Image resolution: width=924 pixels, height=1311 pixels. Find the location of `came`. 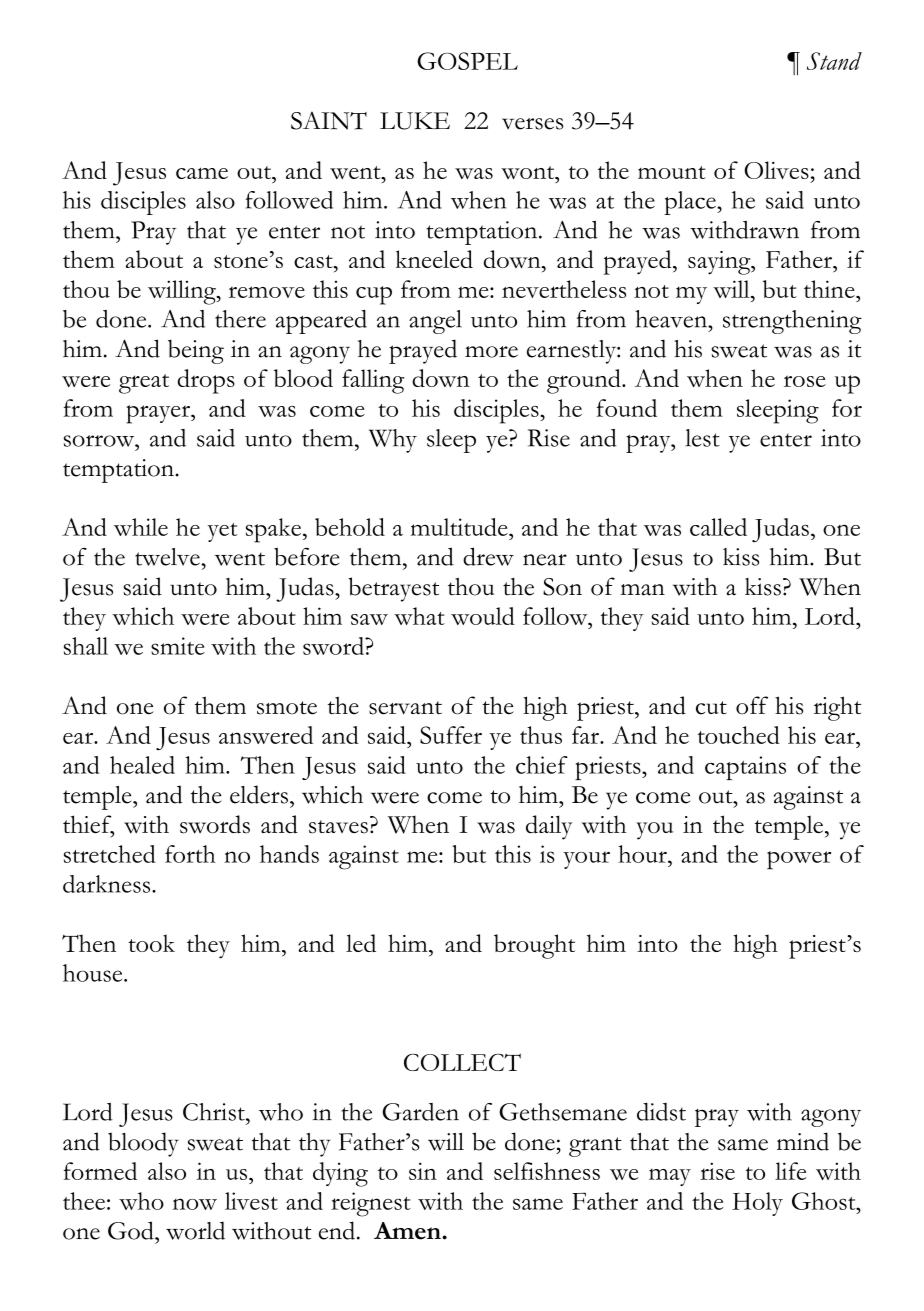

came is located at coordinates (202, 173).
